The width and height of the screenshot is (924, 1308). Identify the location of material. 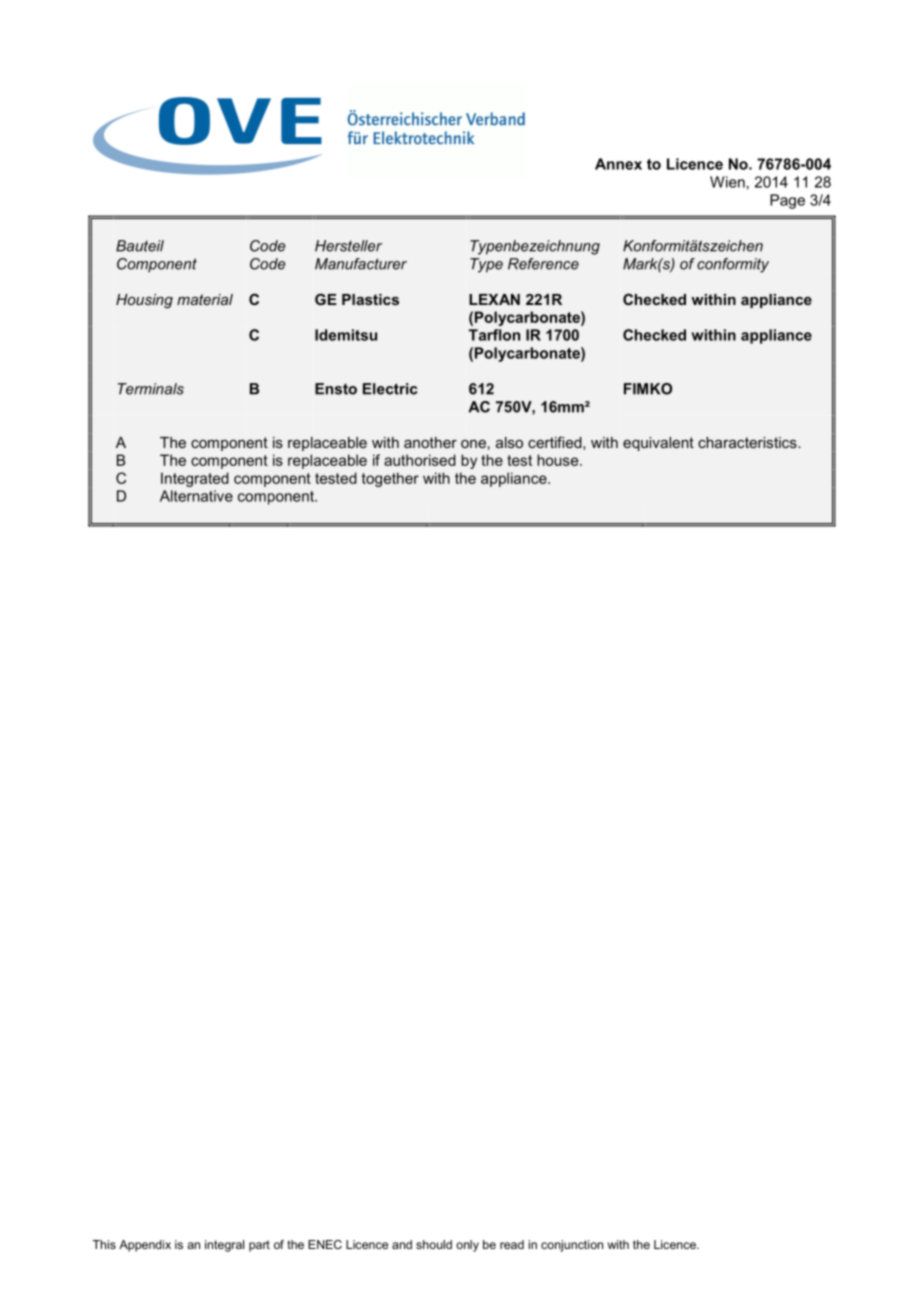
(205, 299).
